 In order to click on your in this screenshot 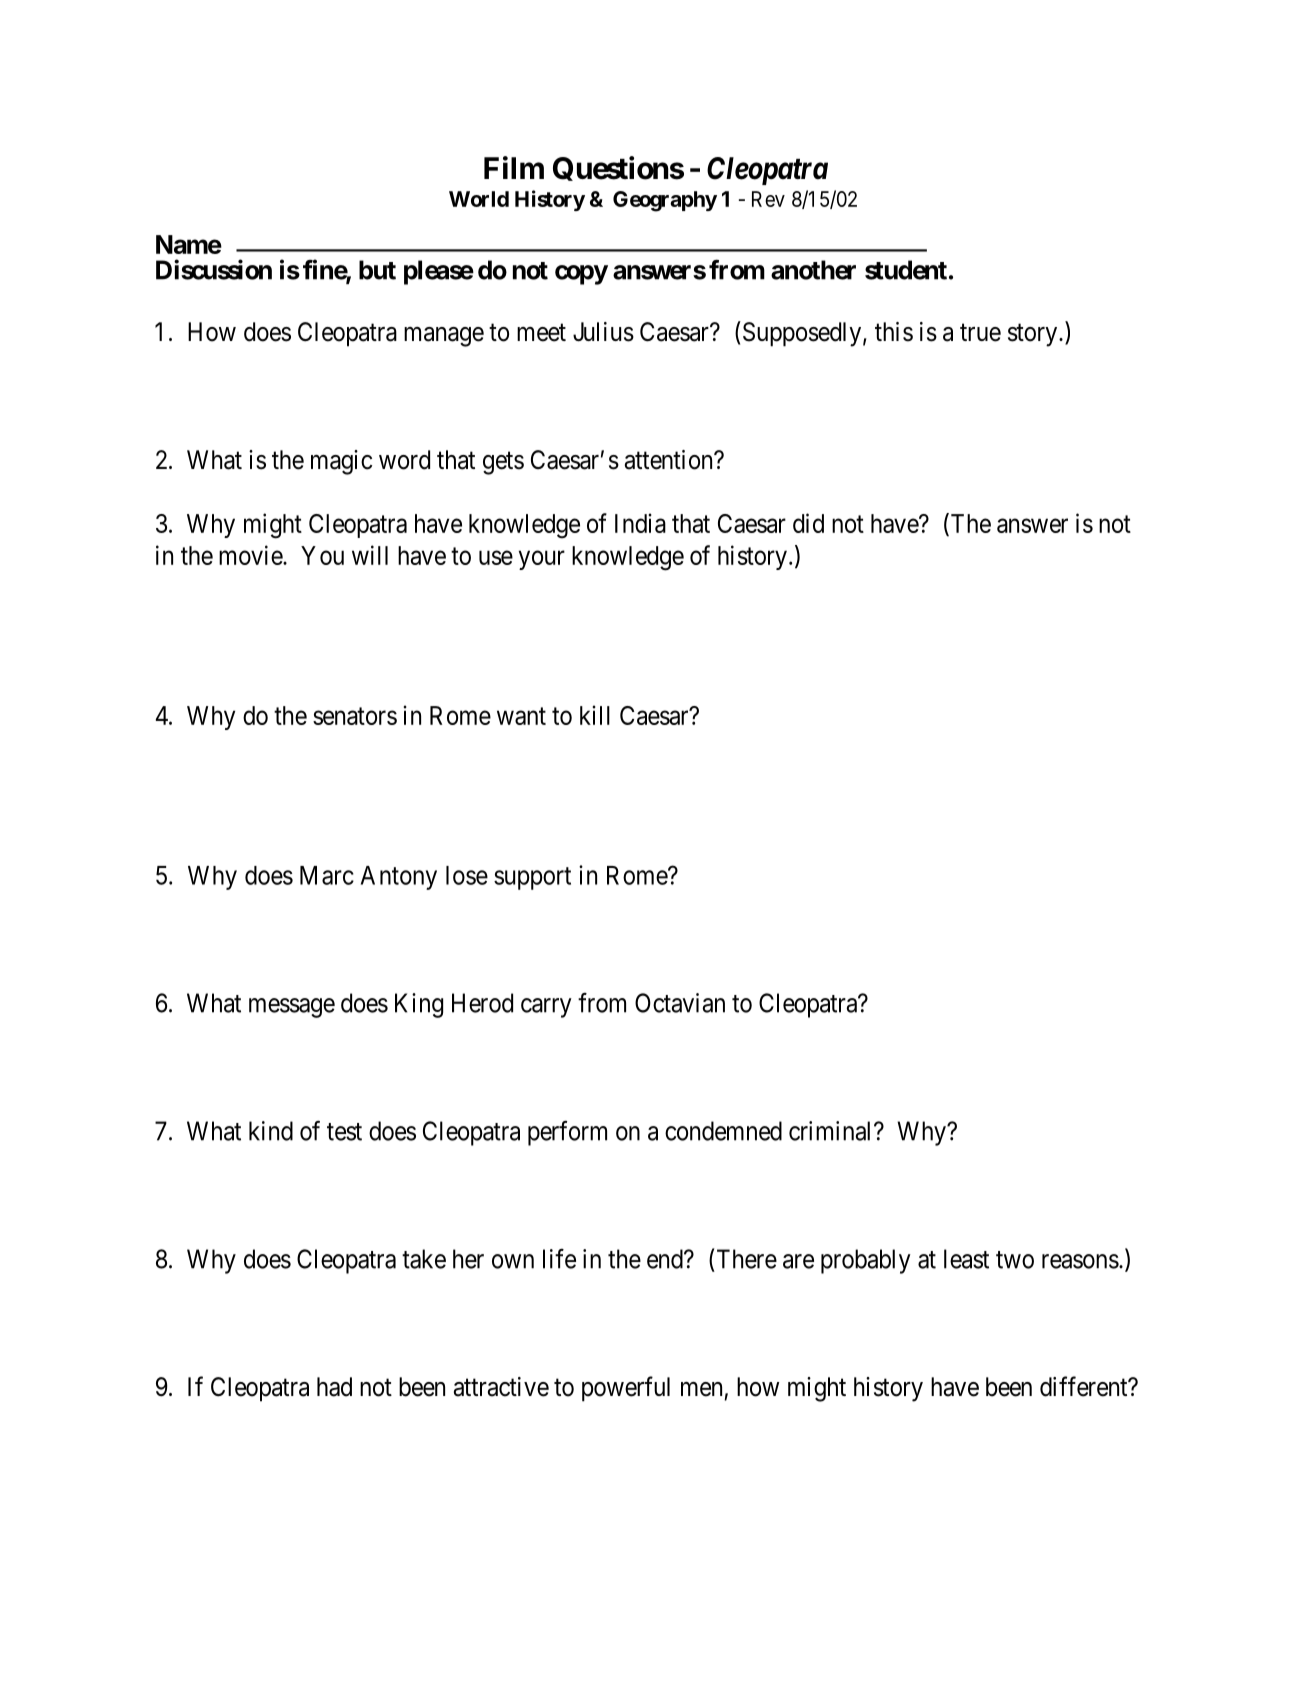, I will do `click(542, 560)`.
